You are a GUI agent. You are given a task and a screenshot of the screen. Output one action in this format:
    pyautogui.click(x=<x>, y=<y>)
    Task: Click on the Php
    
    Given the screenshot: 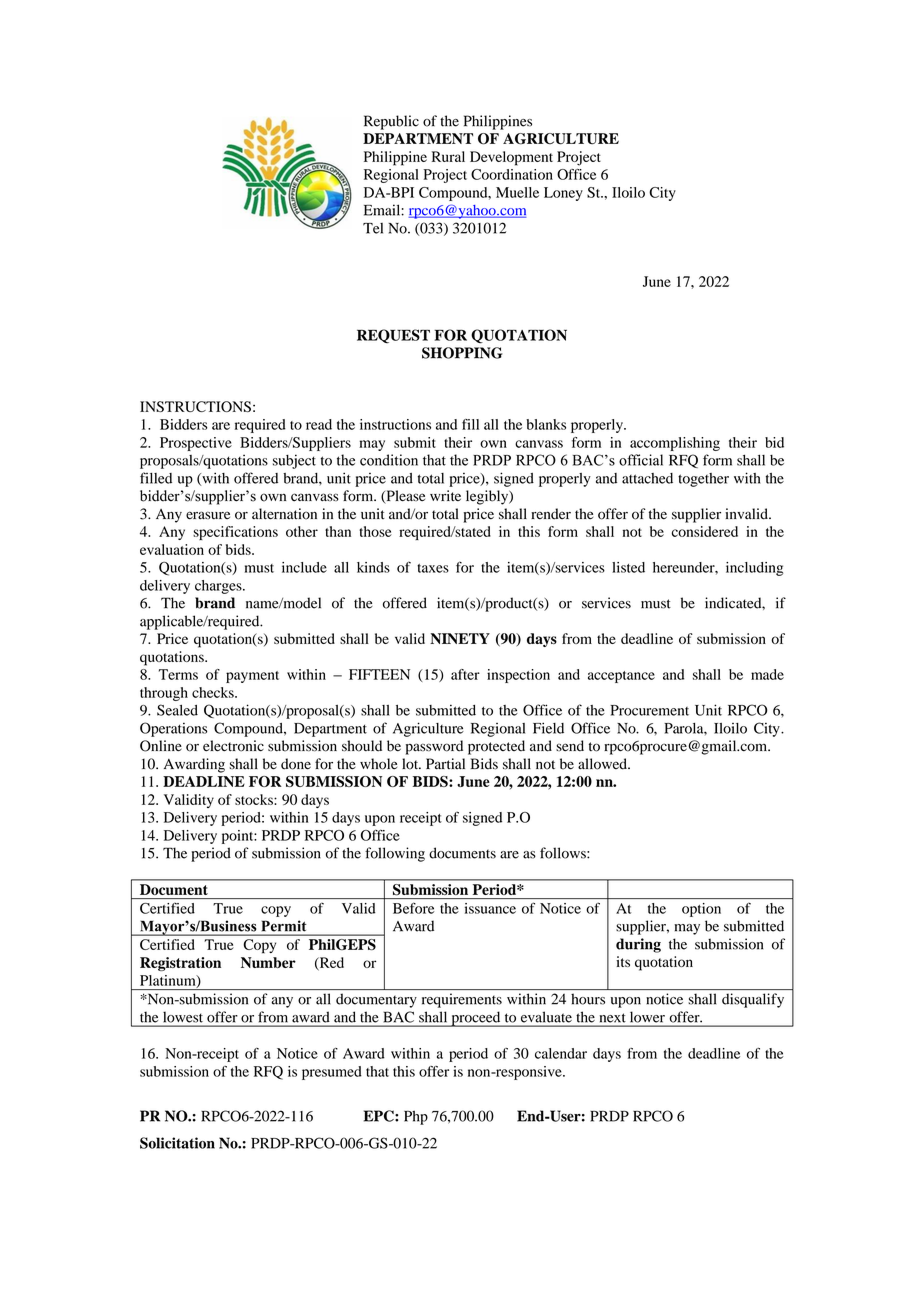 What is the action you would take?
    pyautogui.click(x=416, y=1117)
